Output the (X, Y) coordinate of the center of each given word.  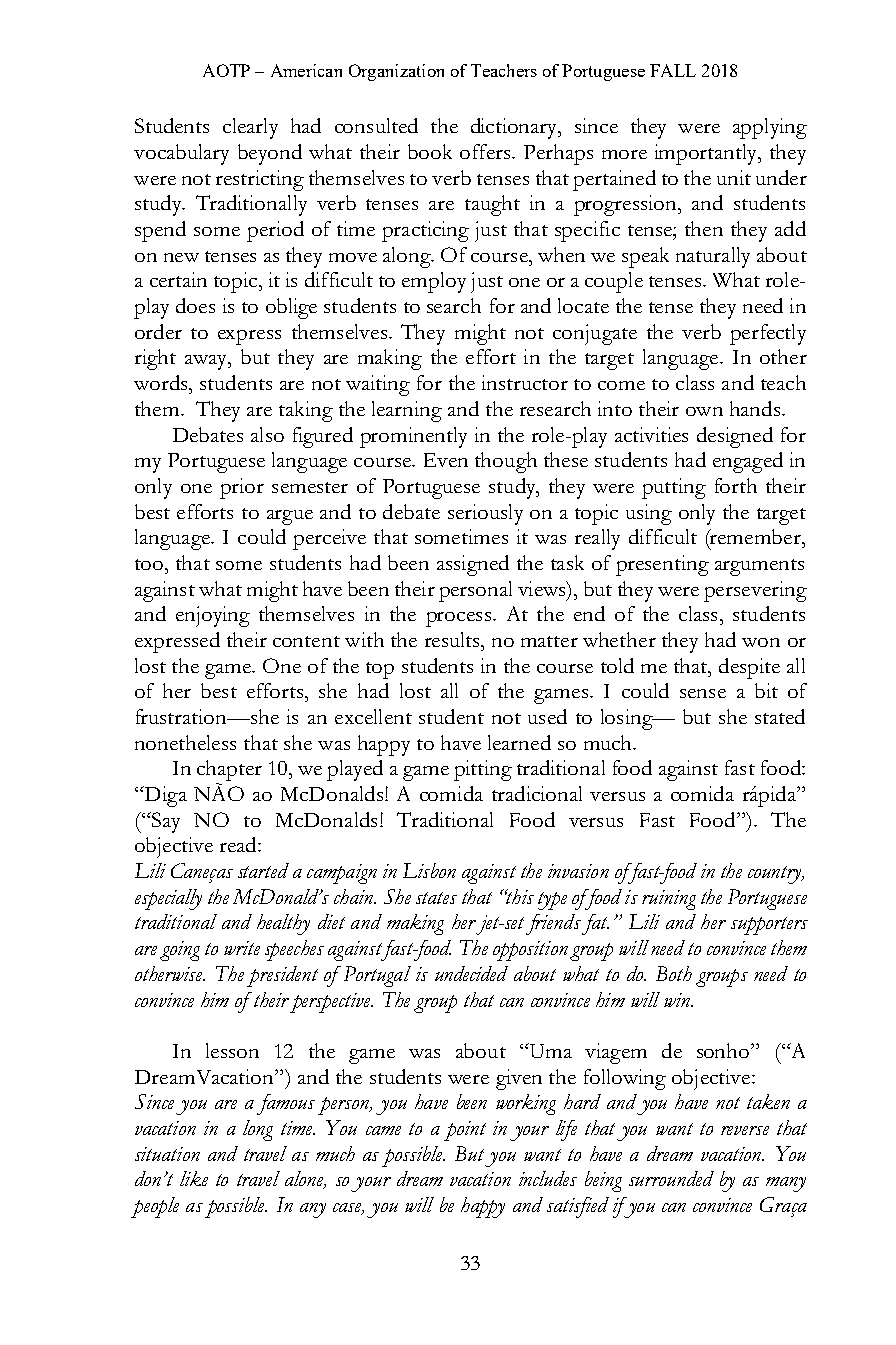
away (207, 362)
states (436, 898)
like (194, 1178)
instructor (525, 382)
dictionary (515, 128)
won (761, 642)
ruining (669, 900)
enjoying (213, 616)
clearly (250, 128)
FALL (673, 70)
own (704, 411)
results (453, 639)
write (242, 948)
